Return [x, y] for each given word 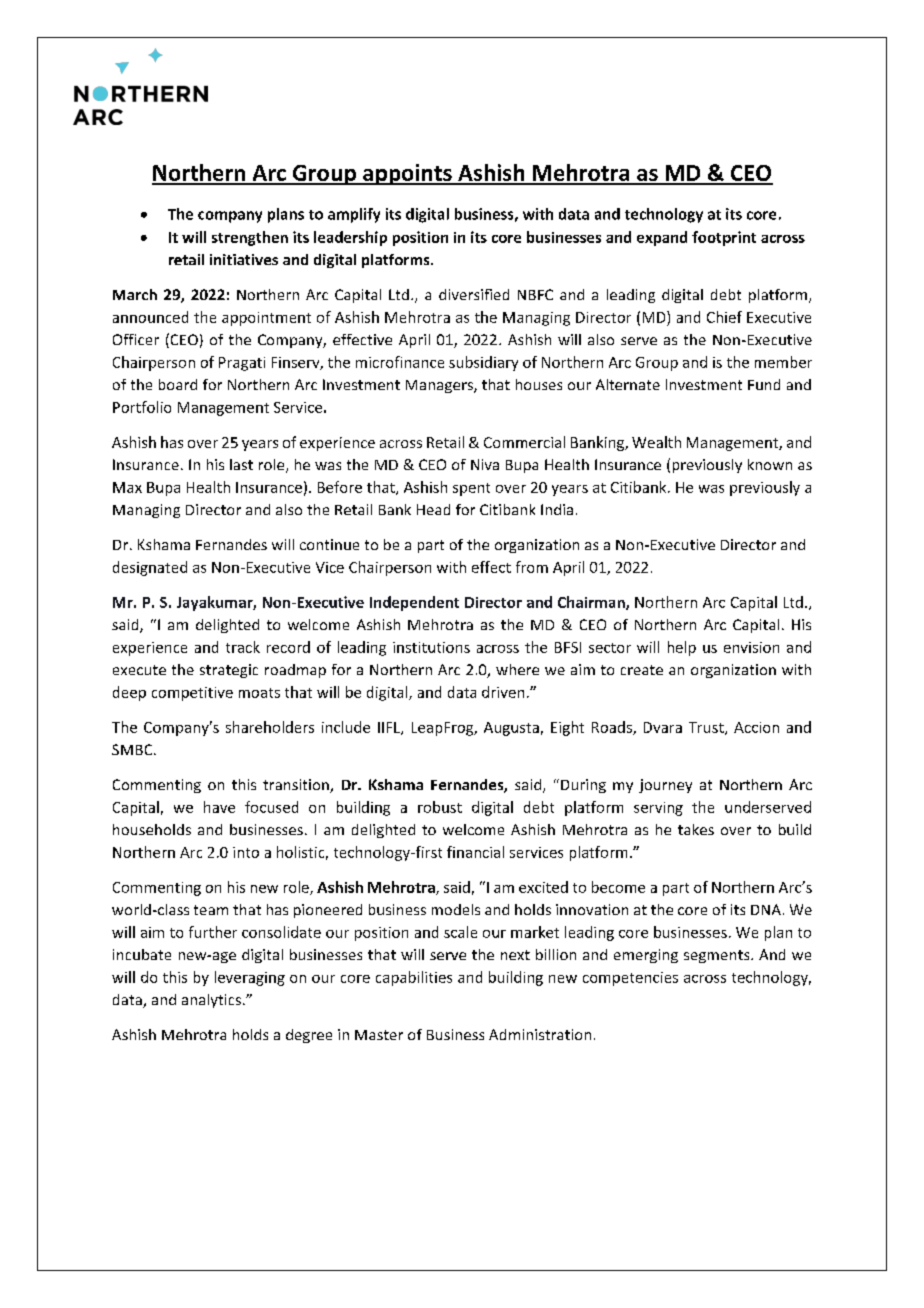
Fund [764, 384]
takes [696, 829]
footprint [724, 238]
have [219, 807]
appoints [407, 174]
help [682, 648]
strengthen [250, 238]
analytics [211, 1001]
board [178, 384]
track [243, 647]
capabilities [414, 978]
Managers [440, 386]
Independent [414, 603]
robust [440, 807]
